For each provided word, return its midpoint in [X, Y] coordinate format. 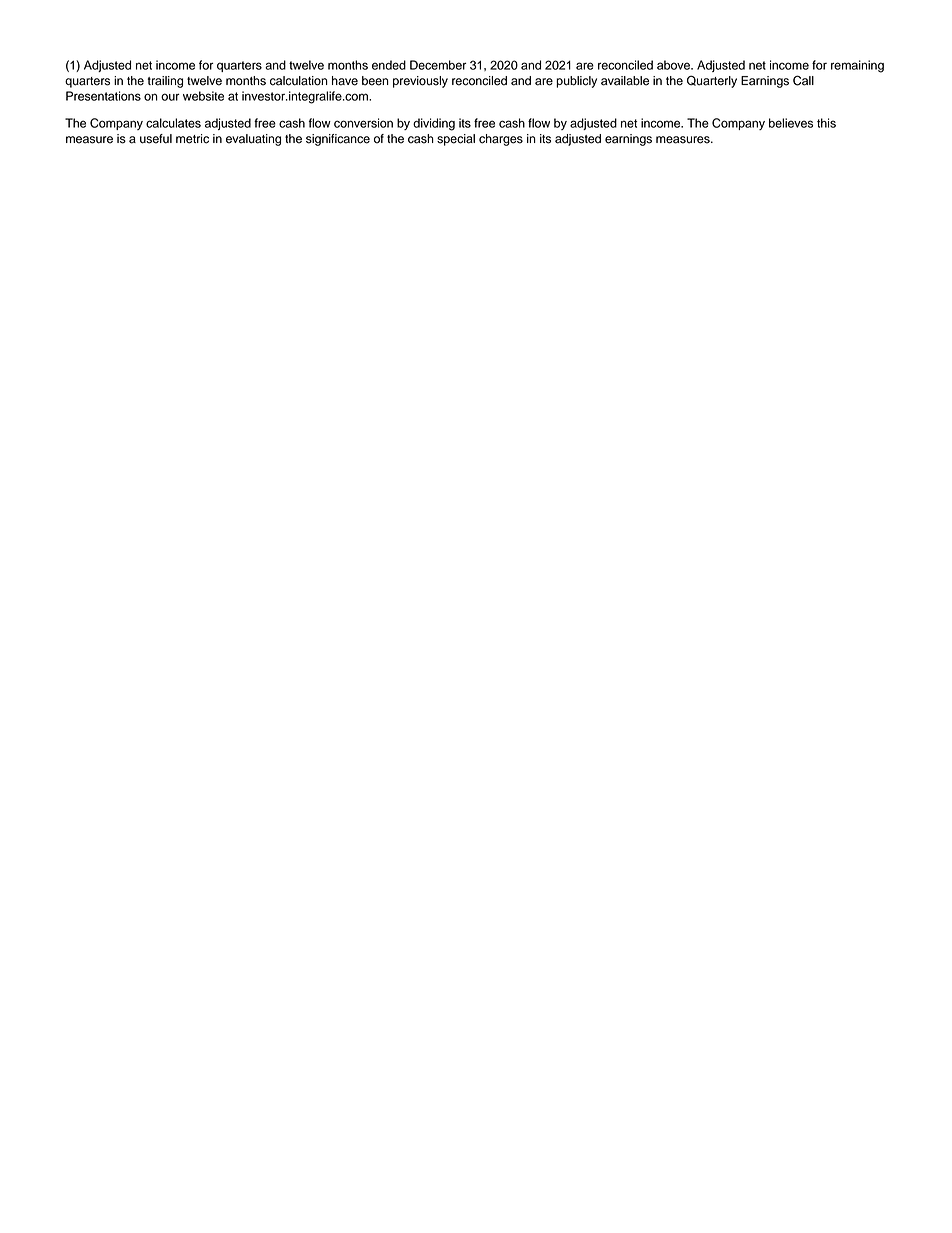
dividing [434, 124]
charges [501, 140]
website [203, 96]
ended [389, 65]
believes [791, 123]
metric [192, 139]
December [438, 65]
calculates [173, 123]
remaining [857, 66]
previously [420, 82]
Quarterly [712, 81]
